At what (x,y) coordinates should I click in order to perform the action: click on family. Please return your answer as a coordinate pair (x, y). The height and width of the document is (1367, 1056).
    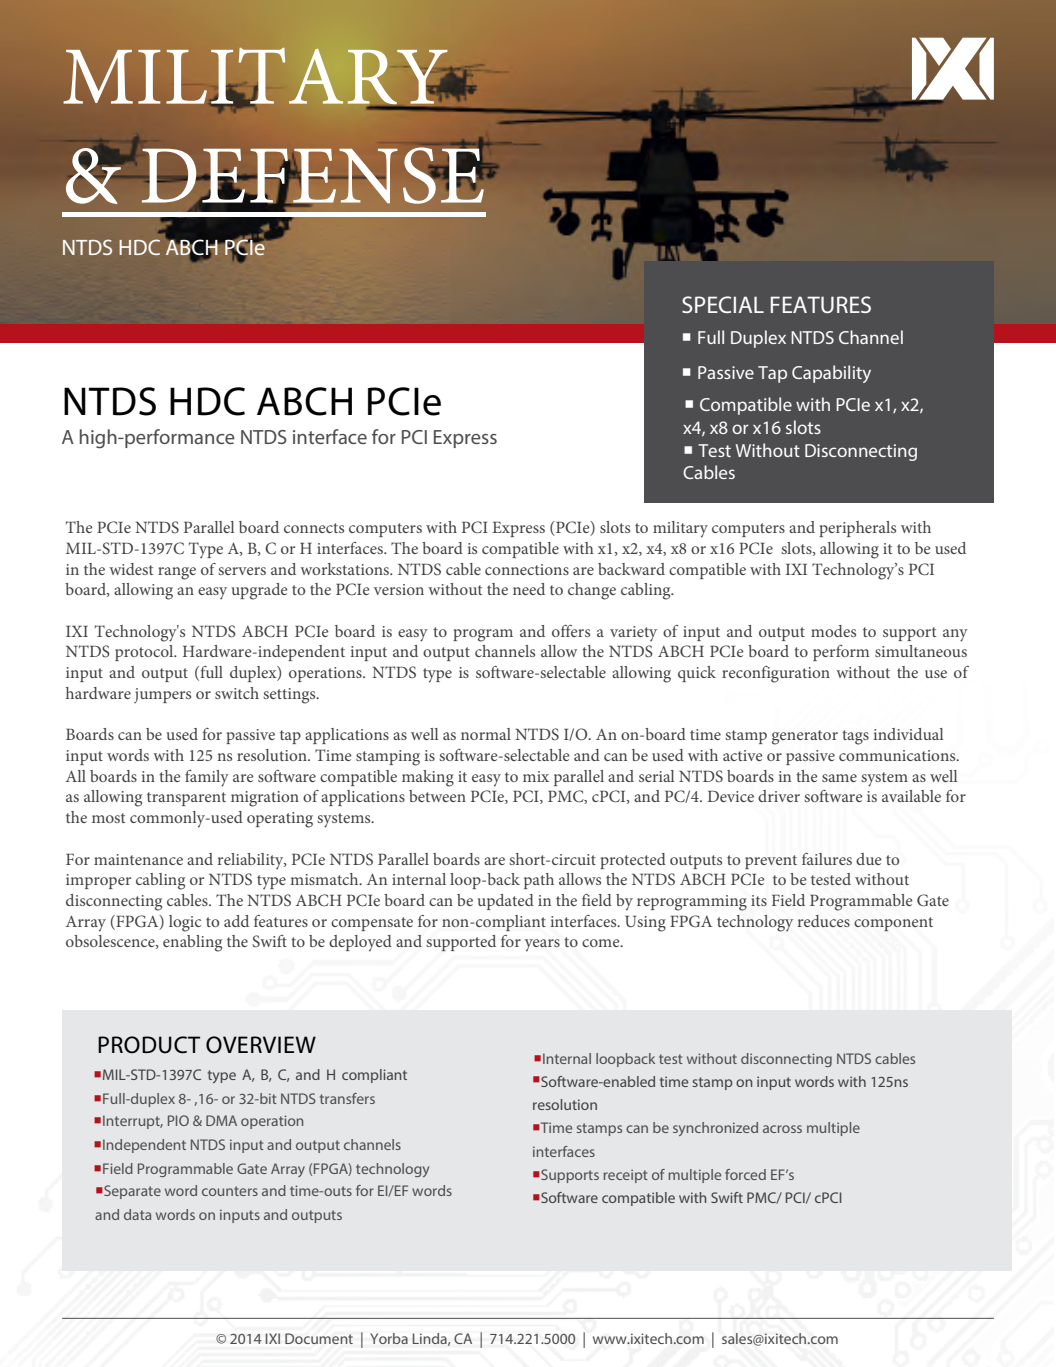
    Looking at the image, I should click on (207, 778).
